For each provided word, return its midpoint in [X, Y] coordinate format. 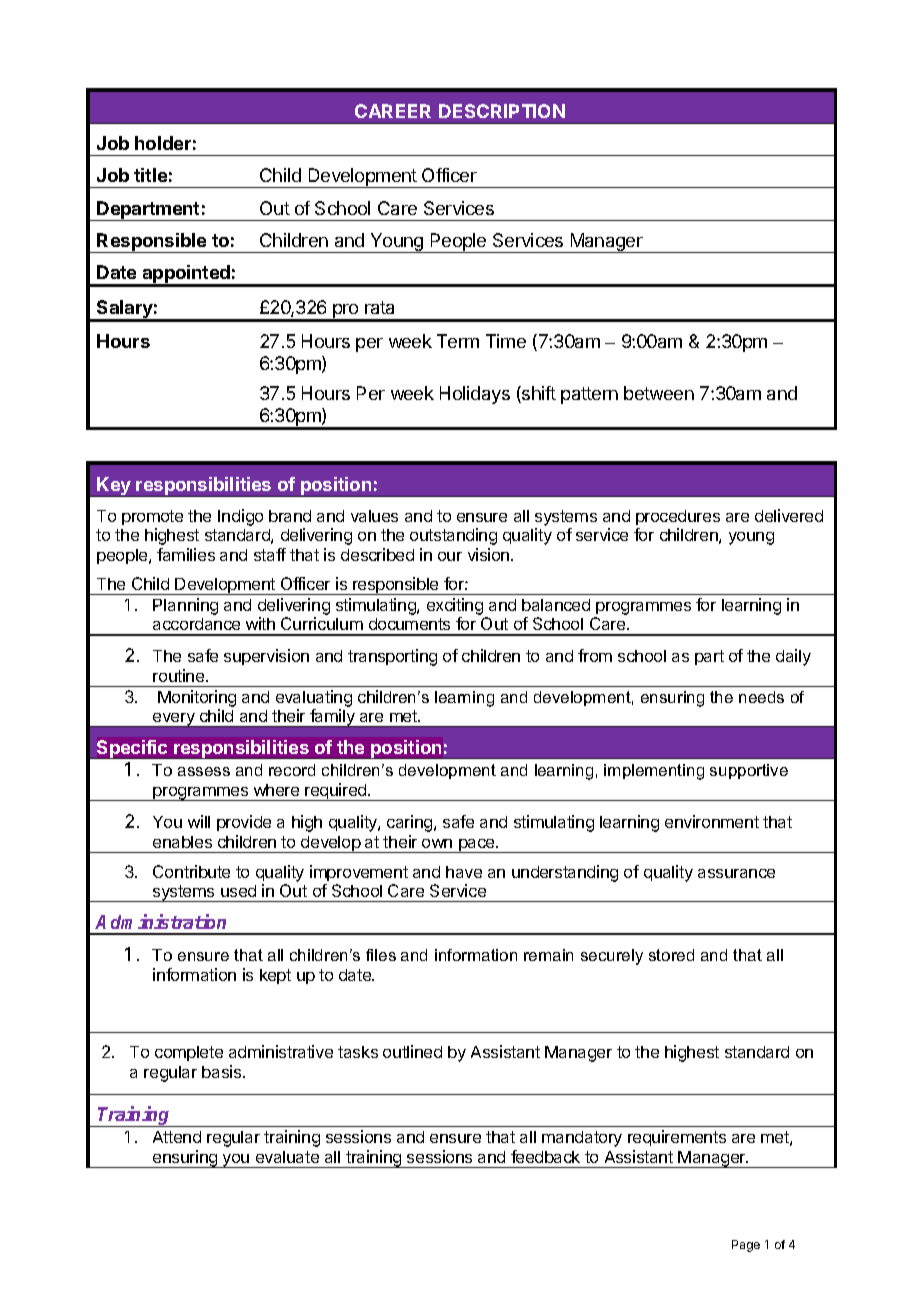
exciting [456, 608]
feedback [545, 1156]
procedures [678, 517]
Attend [177, 1137]
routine [180, 675]
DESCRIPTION [502, 111]
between [659, 393]
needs [761, 697]
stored [671, 955]
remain [548, 955]
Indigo [240, 517]
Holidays [475, 395]
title [150, 175]
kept [275, 976]
